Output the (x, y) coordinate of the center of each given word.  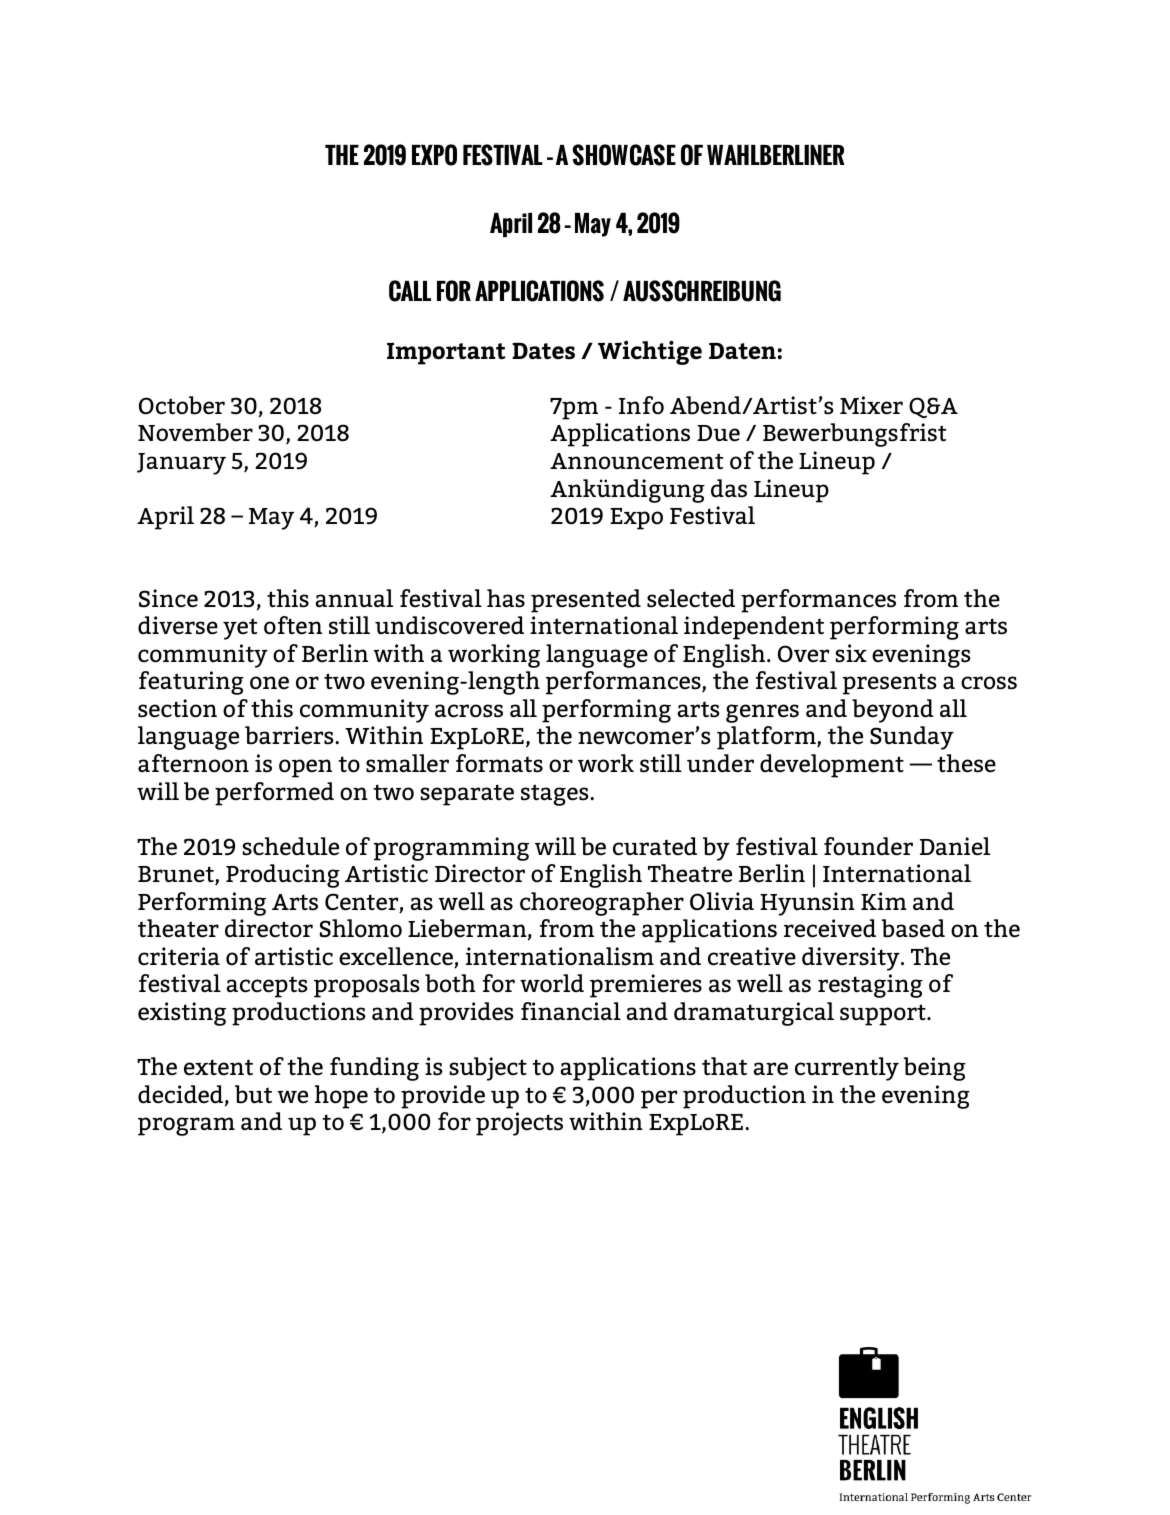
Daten (742, 351)
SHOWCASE (624, 155)
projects (519, 1124)
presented (586, 601)
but (253, 1094)
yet (240, 629)
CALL (410, 291)
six (851, 653)
